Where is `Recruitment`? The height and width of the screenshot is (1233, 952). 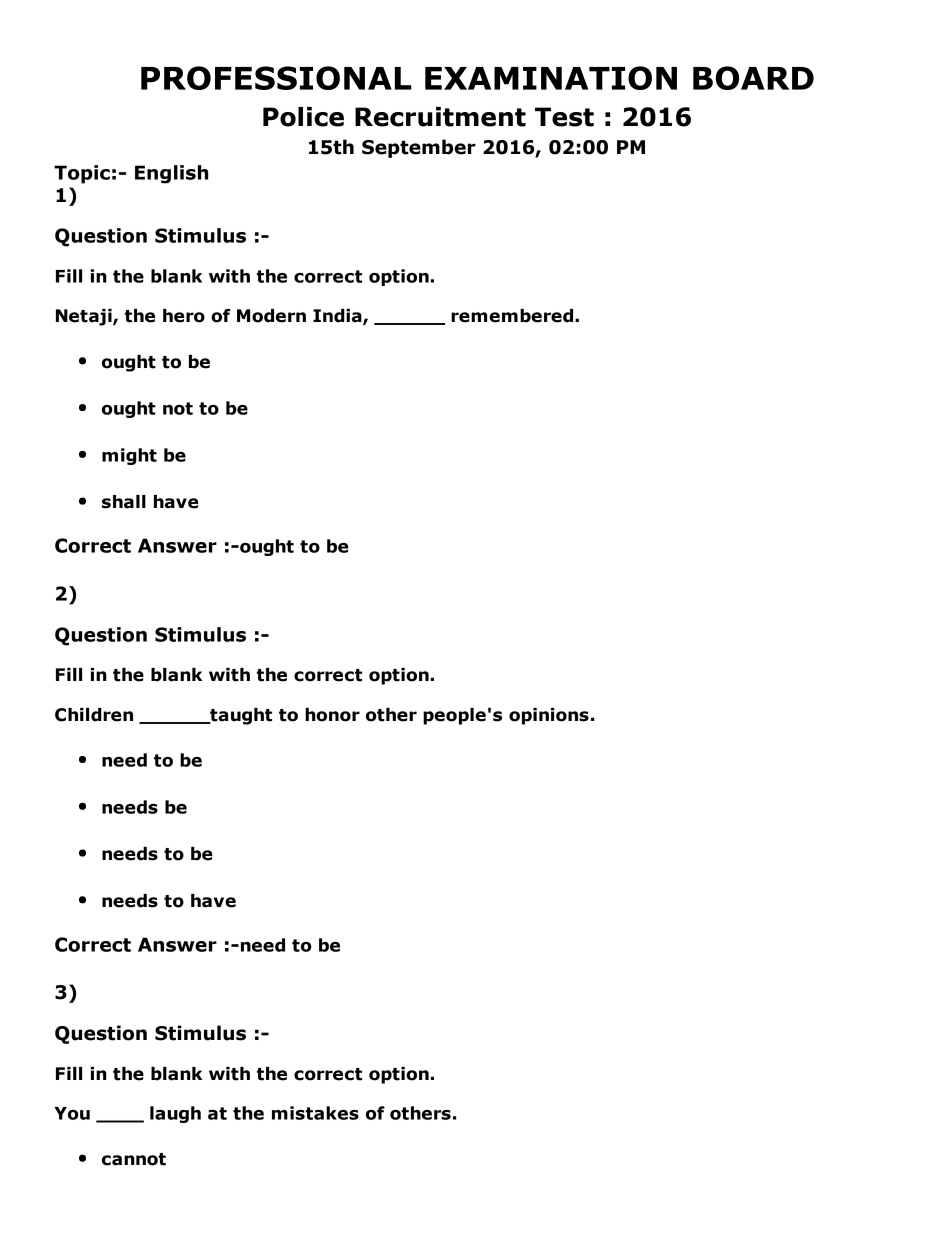
Recruitment is located at coordinates (440, 117).
